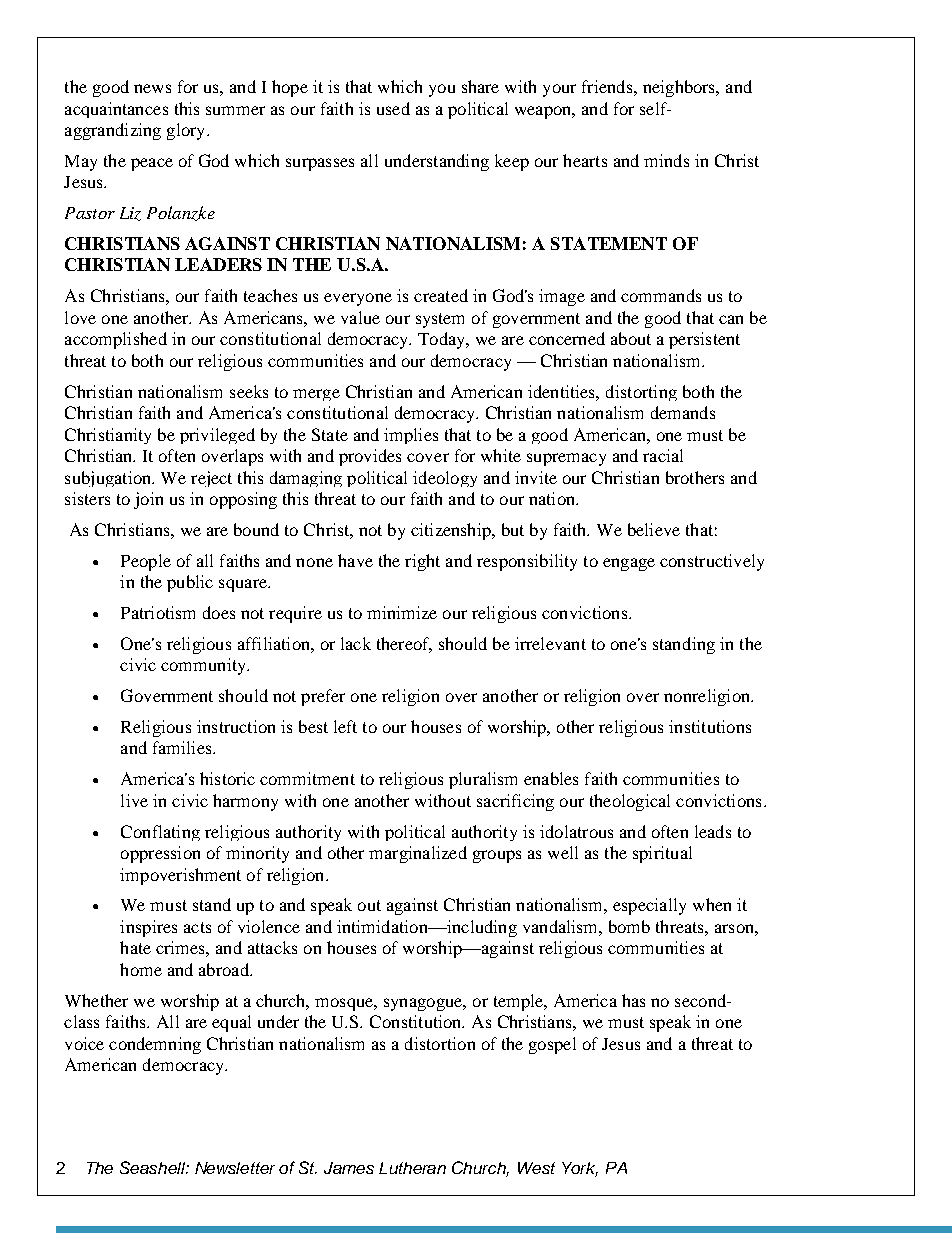  I want to click on minimize, so click(402, 612).
